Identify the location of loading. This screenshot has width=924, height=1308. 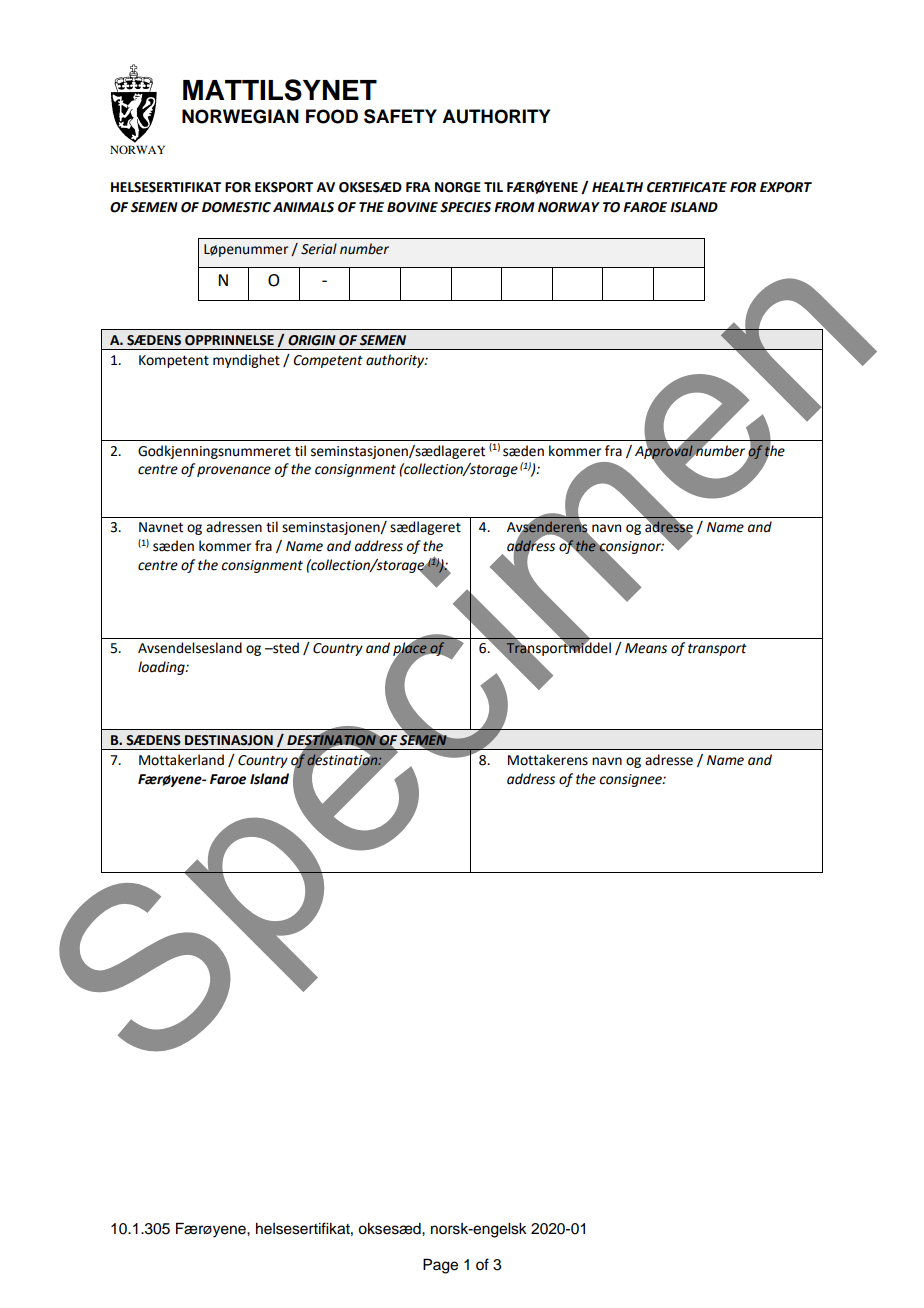
(162, 668).
